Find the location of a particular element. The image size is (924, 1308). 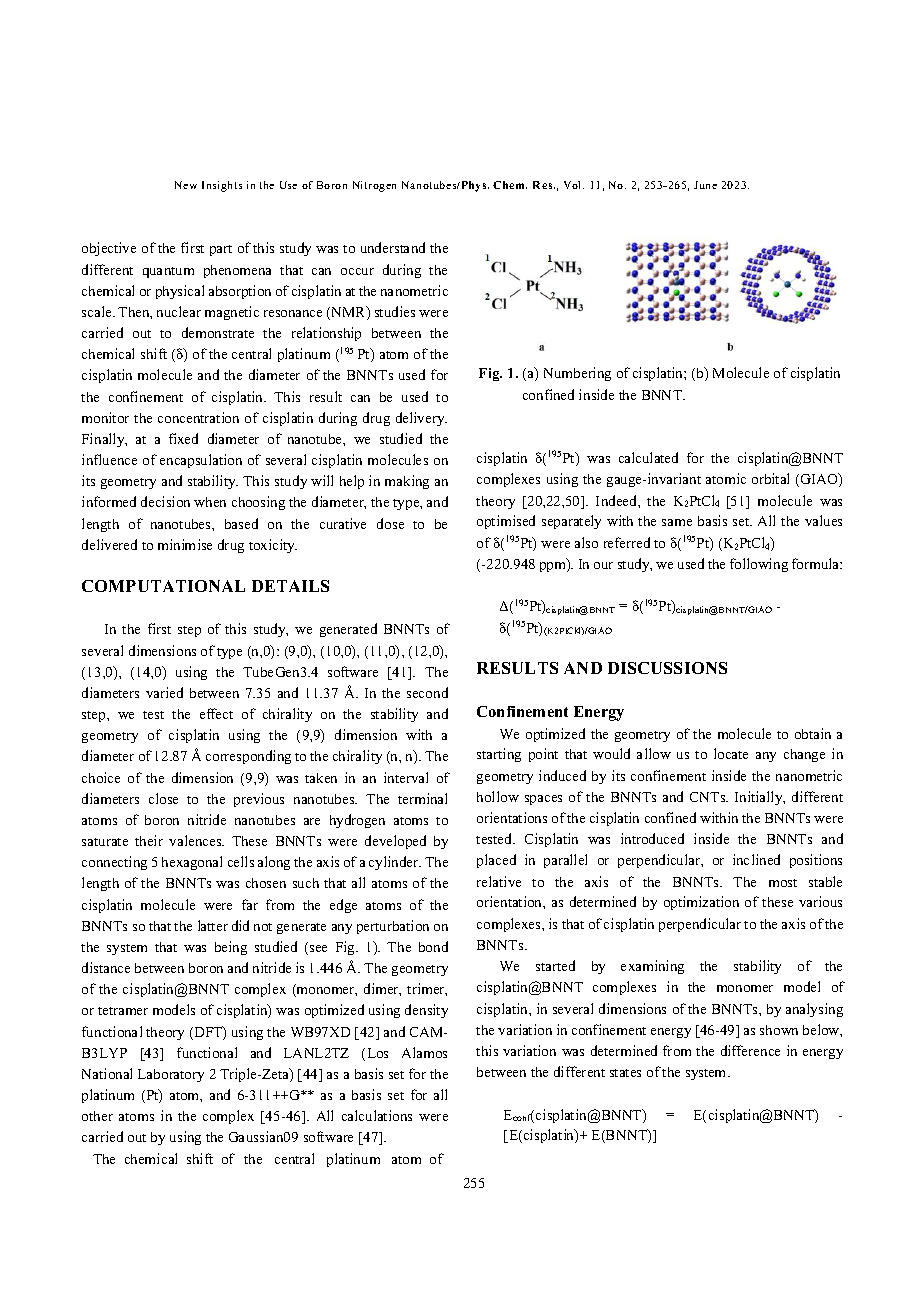

starting is located at coordinates (499, 755).
